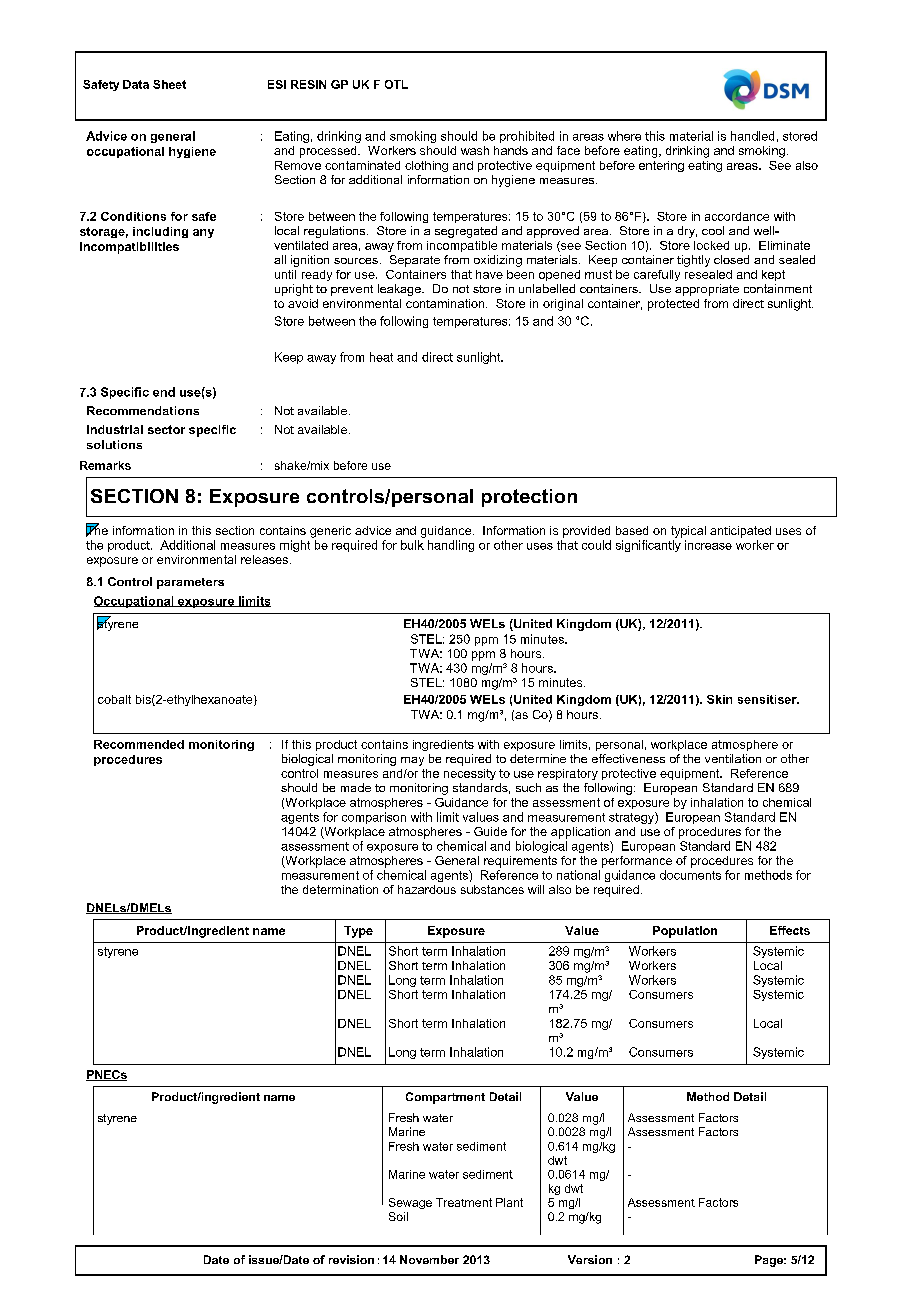  Describe the element at coordinates (475, 150) in the screenshot. I see `wash` at that location.
